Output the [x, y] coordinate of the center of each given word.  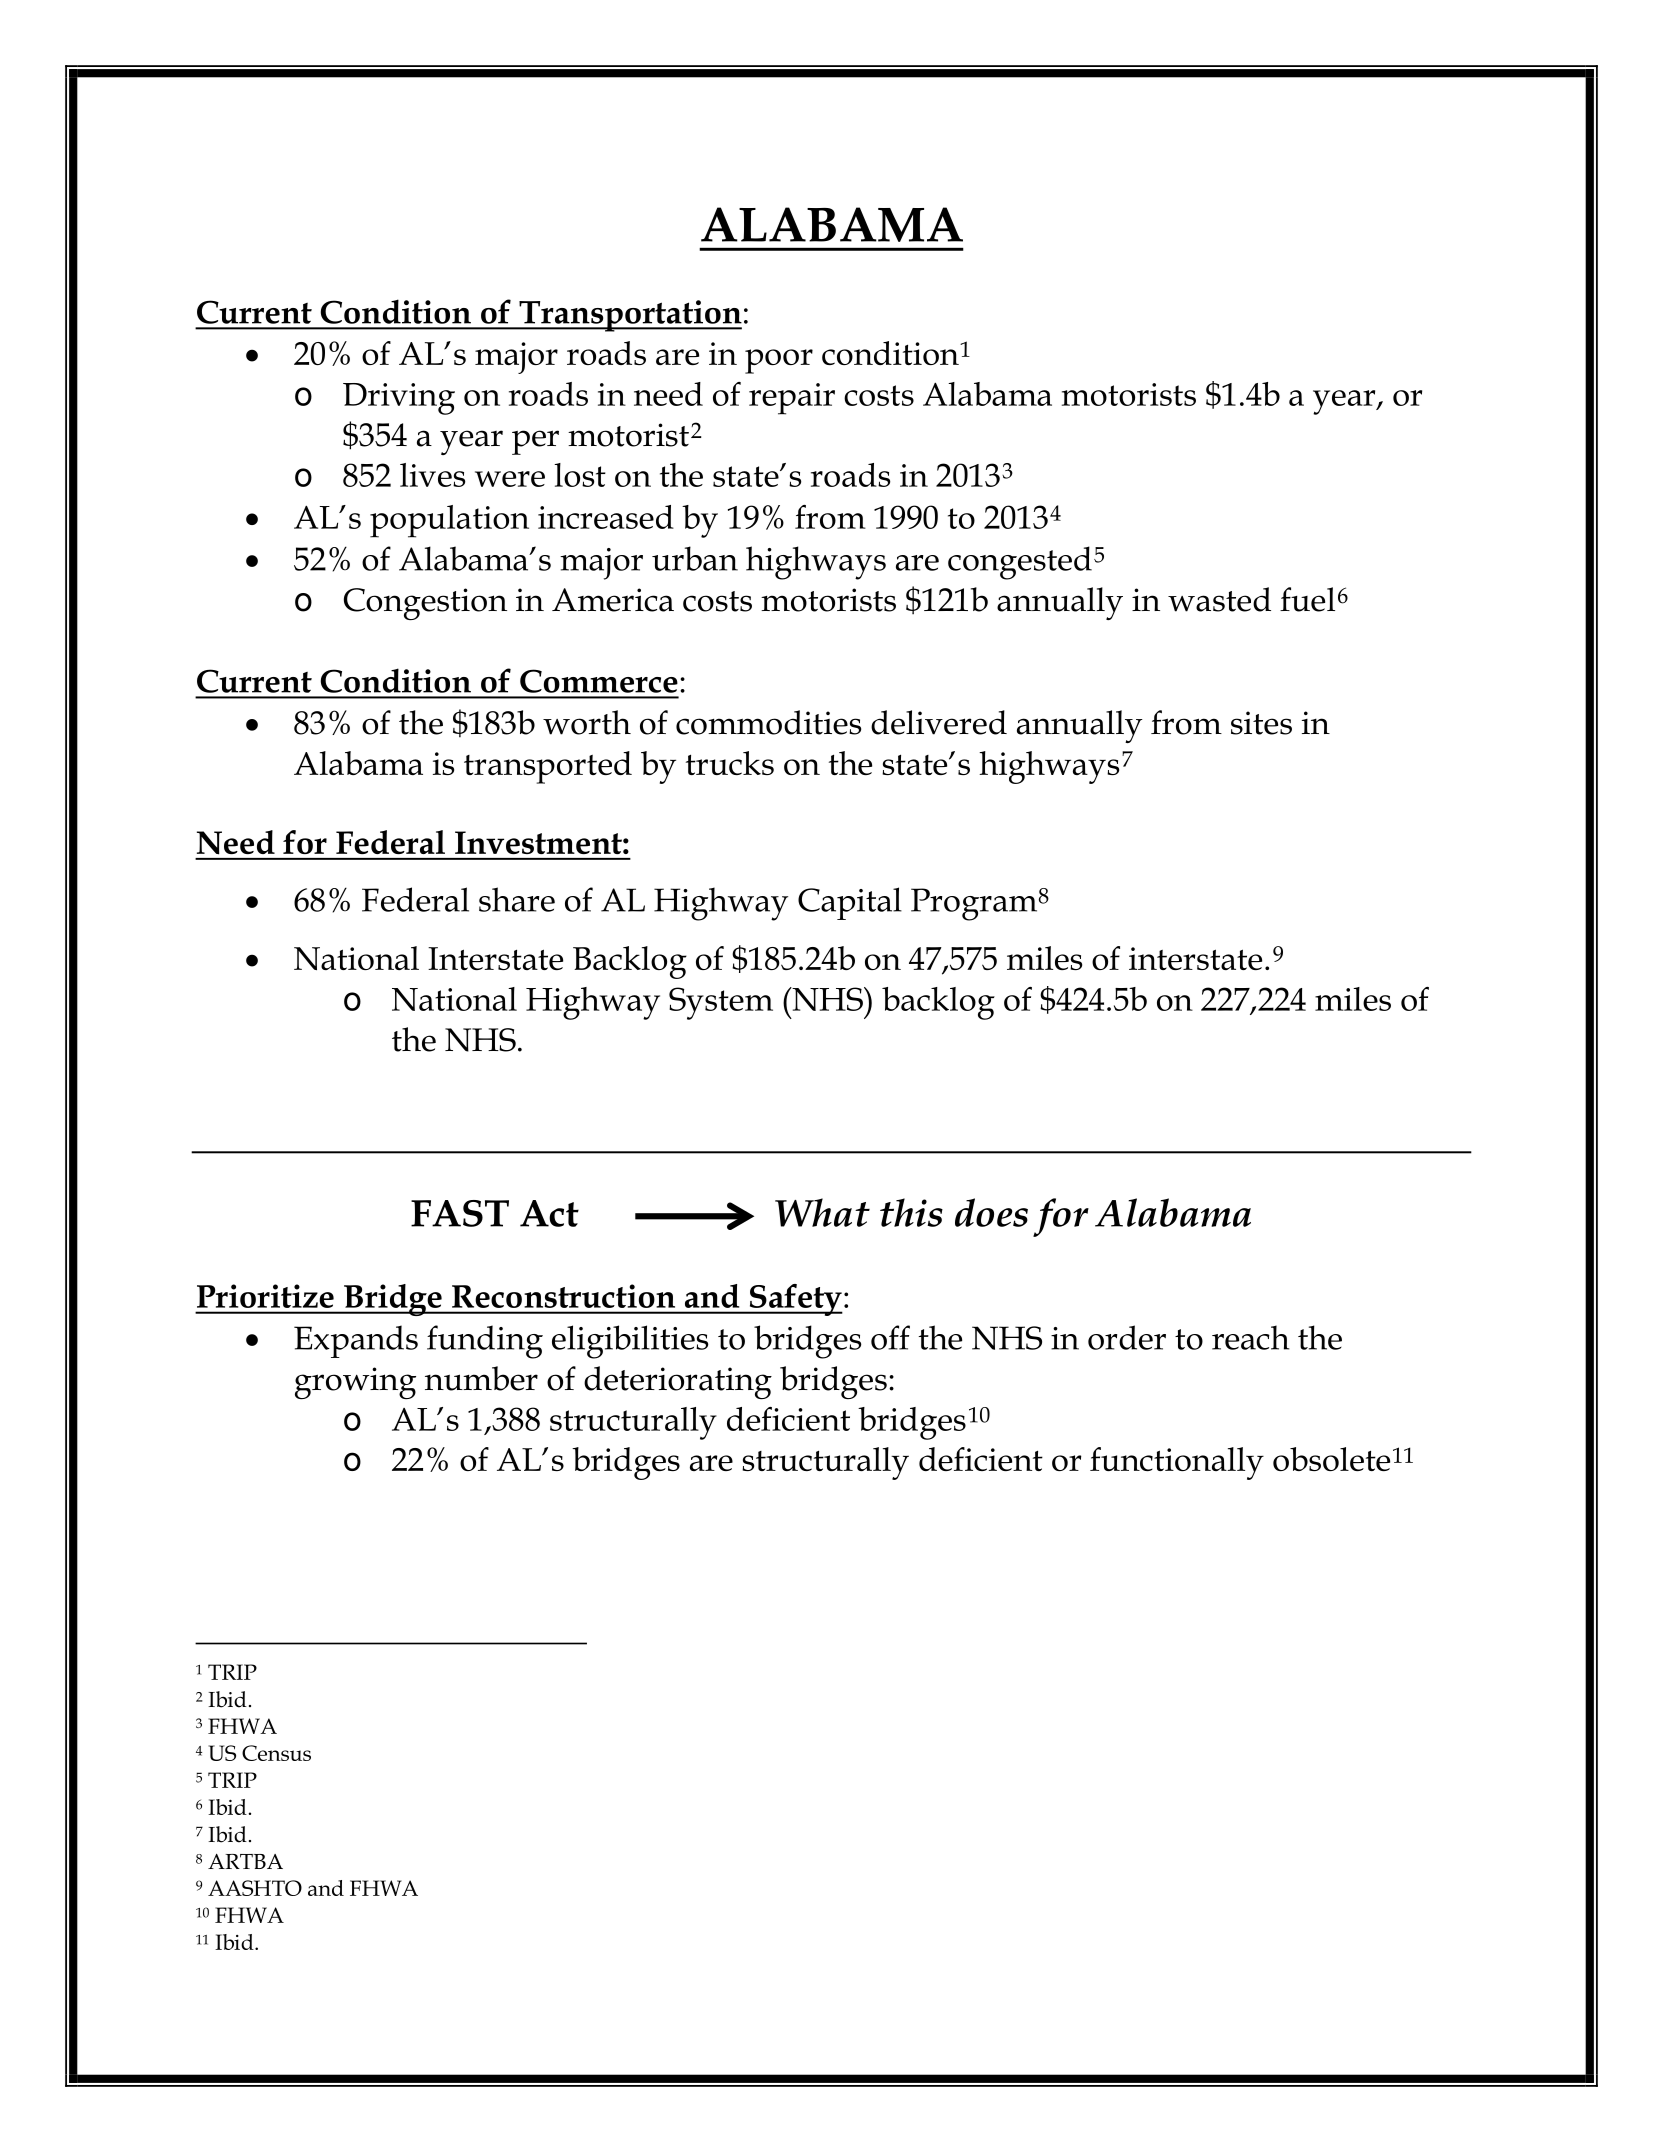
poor [779, 361]
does [991, 1212]
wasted [1219, 599]
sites [1261, 723]
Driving [399, 399]
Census [276, 1753]
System [721, 1003]
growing [355, 1383]
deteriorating [678, 1382]
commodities [768, 722]
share [517, 899]
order [1127, 1337]
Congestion [425, 604]
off [890, 1337]
